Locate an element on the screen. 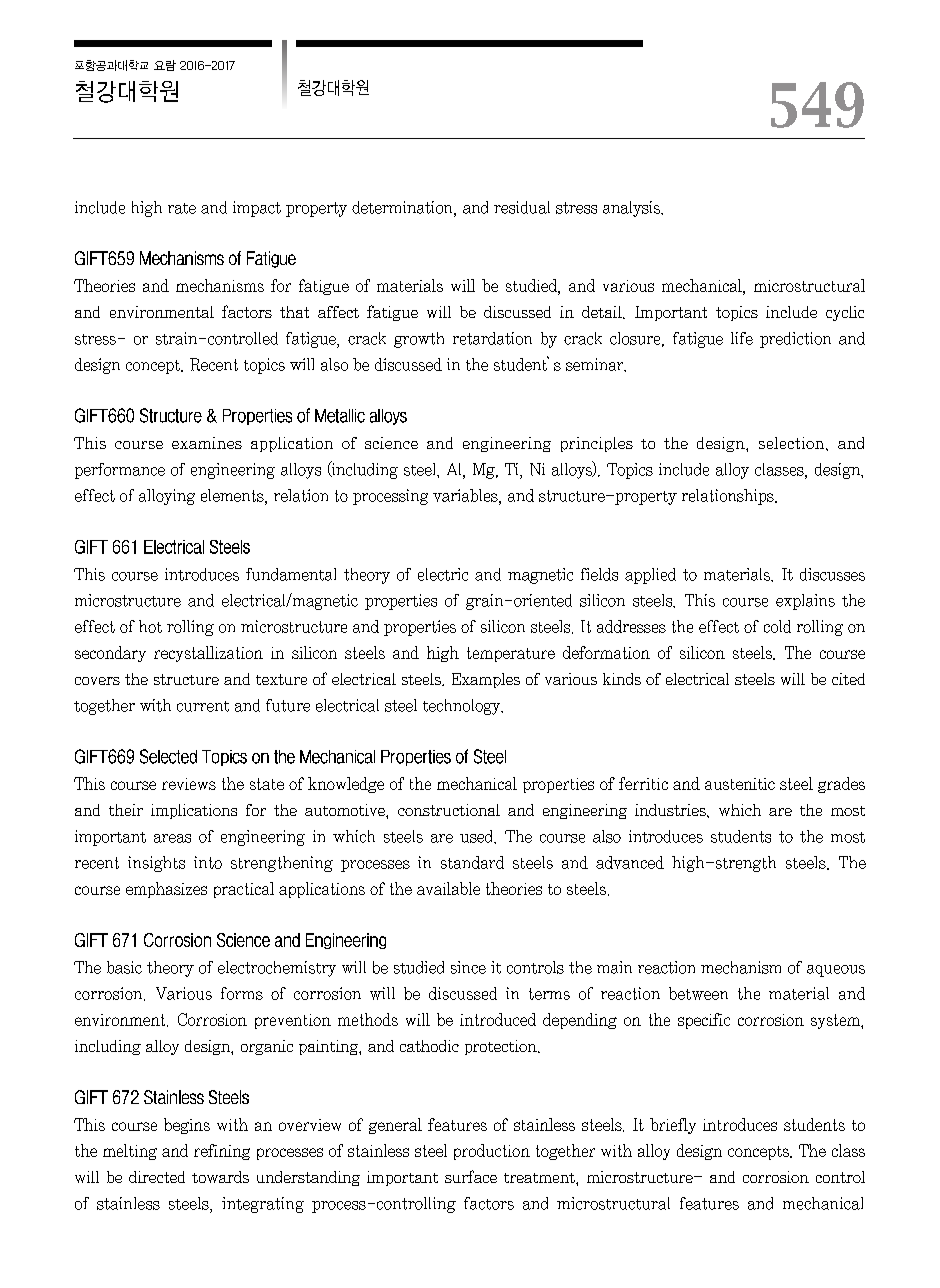 This screenshot has height=1288, width=940. forms is located at coordinates (242, 993).
